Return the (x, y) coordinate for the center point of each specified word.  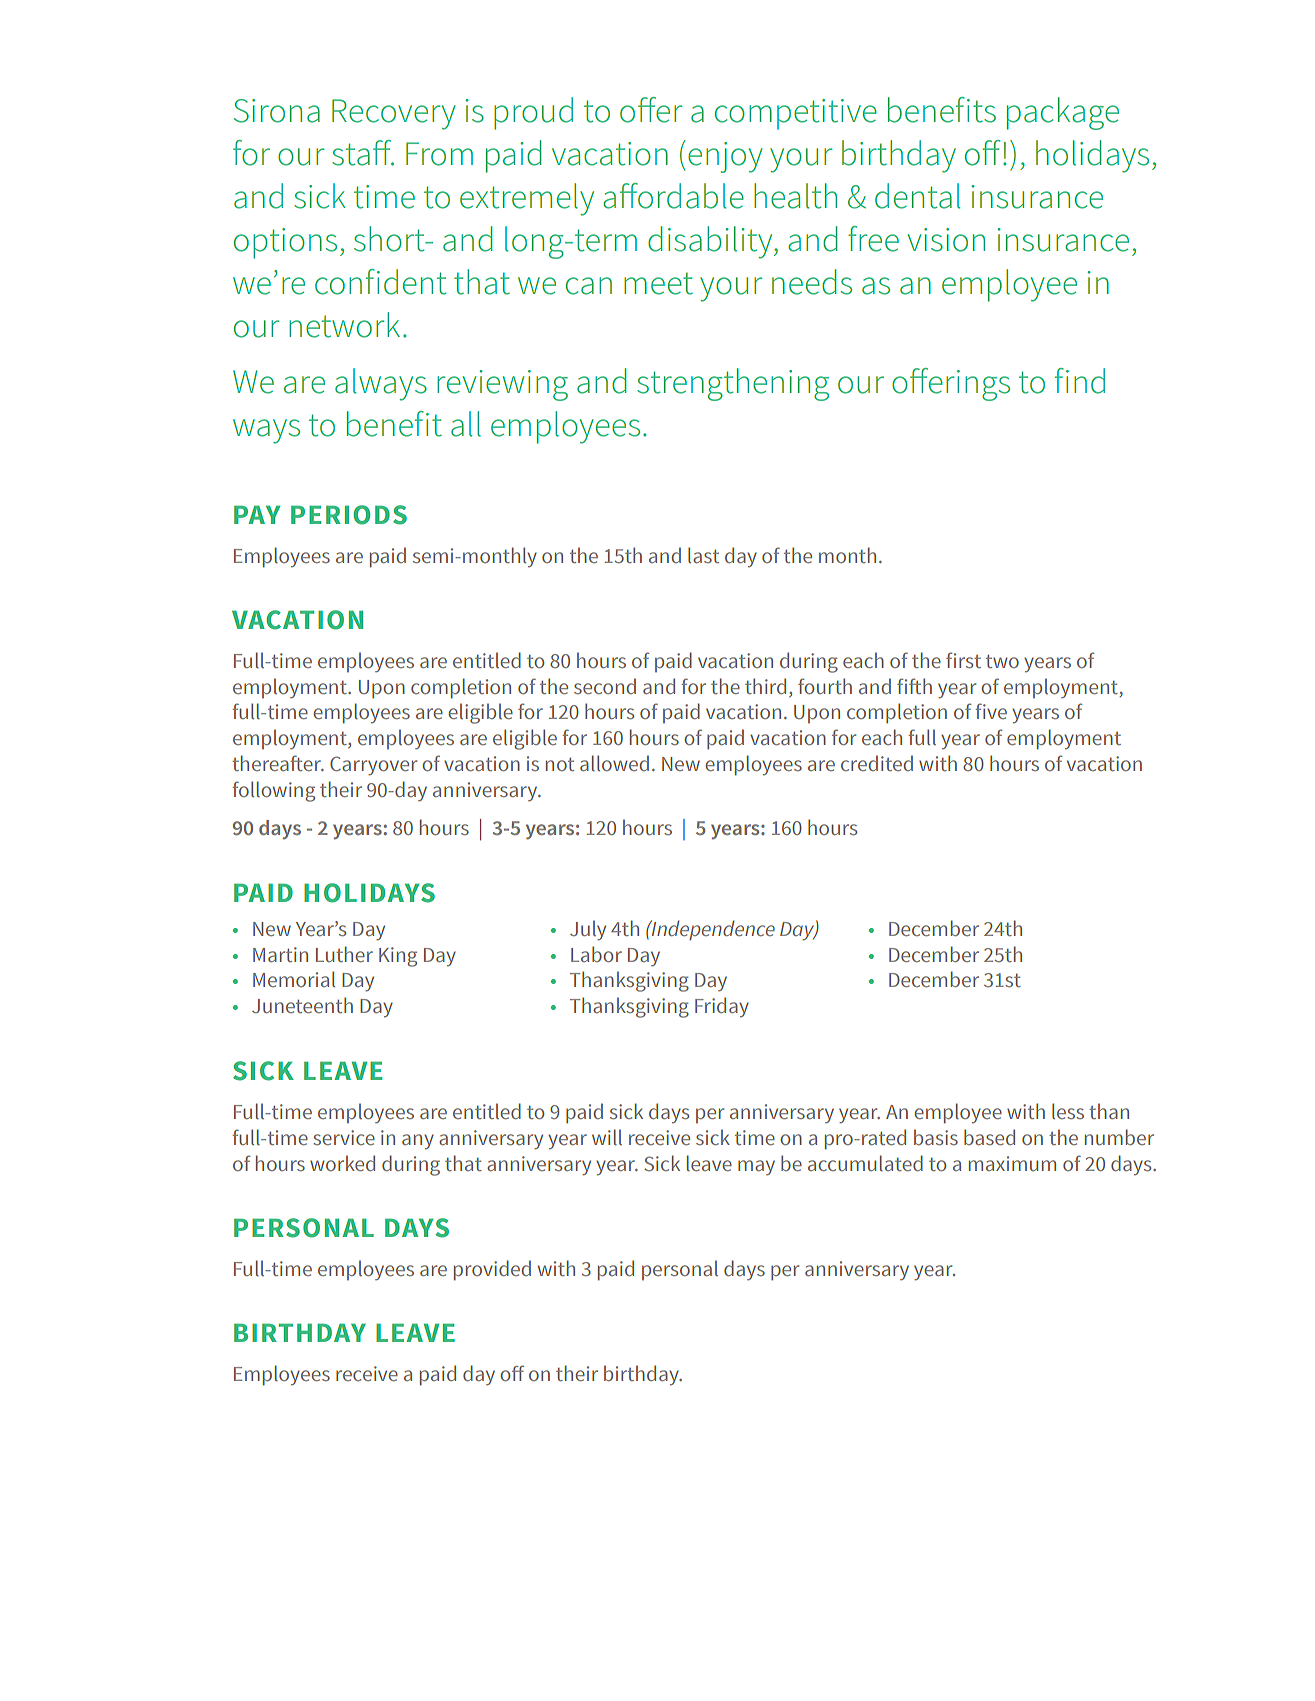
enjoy (725, 157)
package (1063, 113)
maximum (1012, 1163)
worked (342, 1163)
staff (363, 153)
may (756, 1167)
